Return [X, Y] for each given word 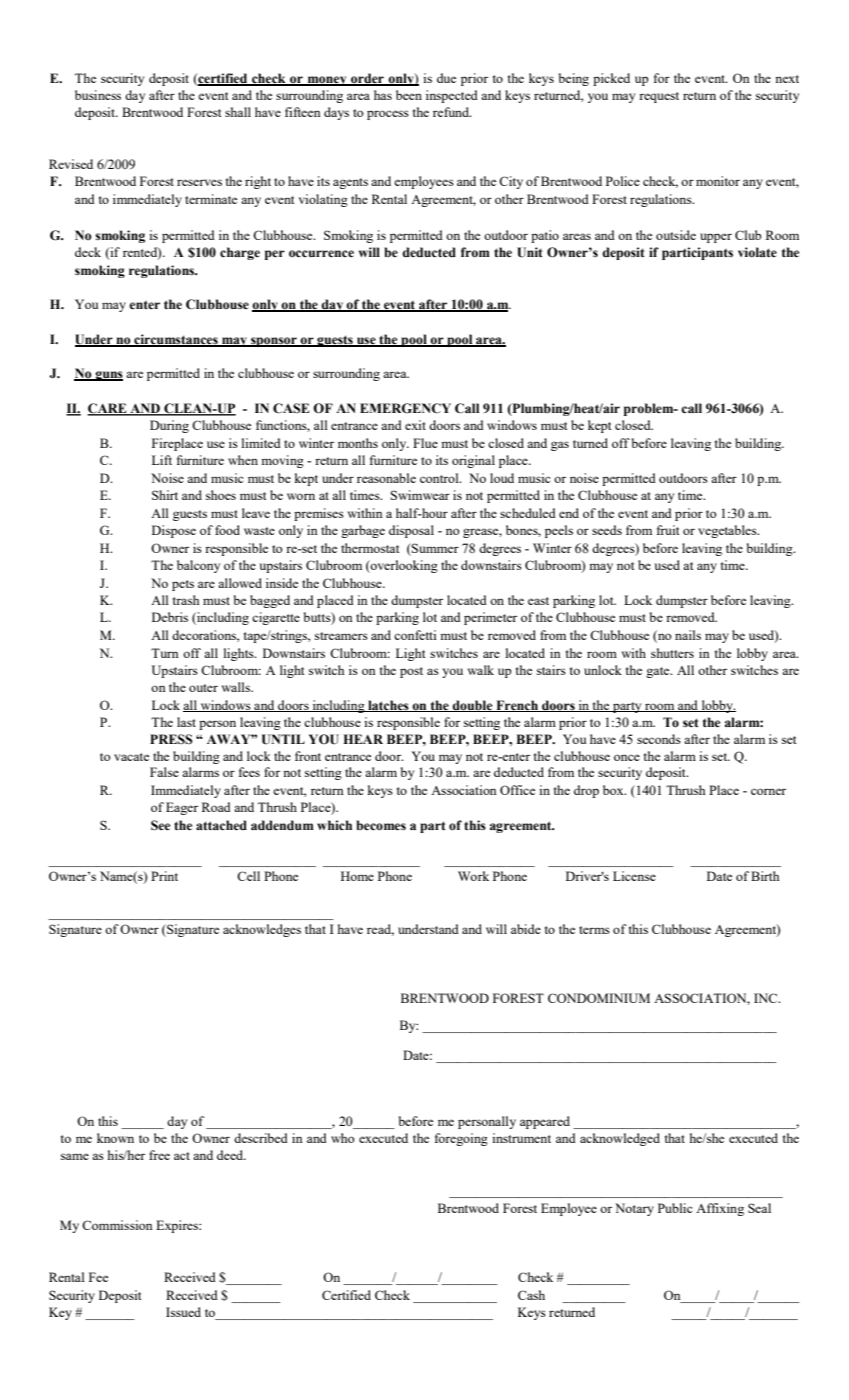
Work [473, 876]
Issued [183, 1312]
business [98, 95]
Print [164, 876]
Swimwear [420, 495]
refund [452, 112]
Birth [765, 876]
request [659, 97]
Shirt [165, 495]
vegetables [728, 531]
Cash [531, 1295]
